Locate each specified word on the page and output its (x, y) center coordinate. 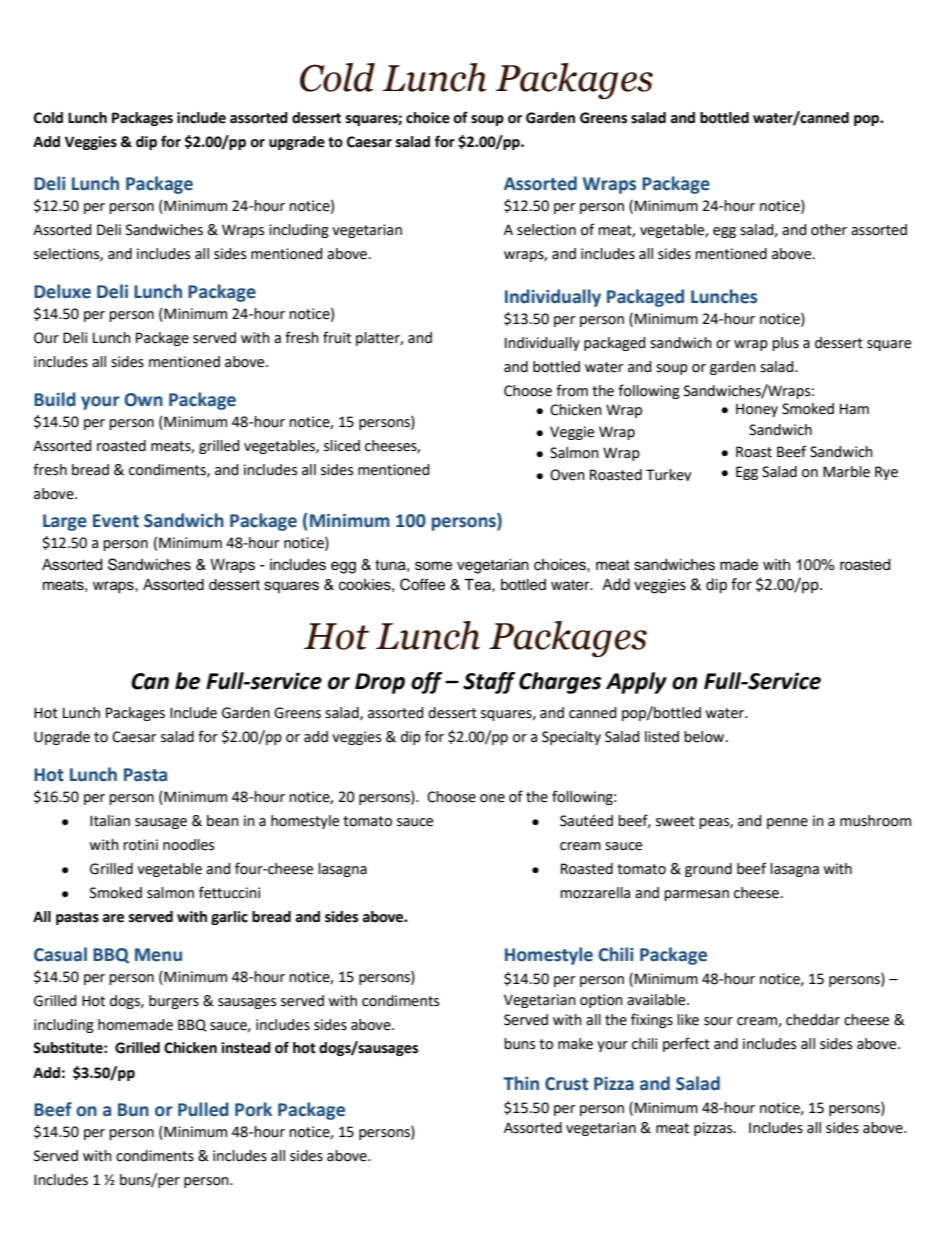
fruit (337, 337)
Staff (489, 683)
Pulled (203, 1109)
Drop (380, 683)
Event (116, 521)
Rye (886, 473)
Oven (567, 475)
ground (708, 870)
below (705, 737)
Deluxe (62, 291)
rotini (140, 845)
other (829, 230)
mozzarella (595, 893)
